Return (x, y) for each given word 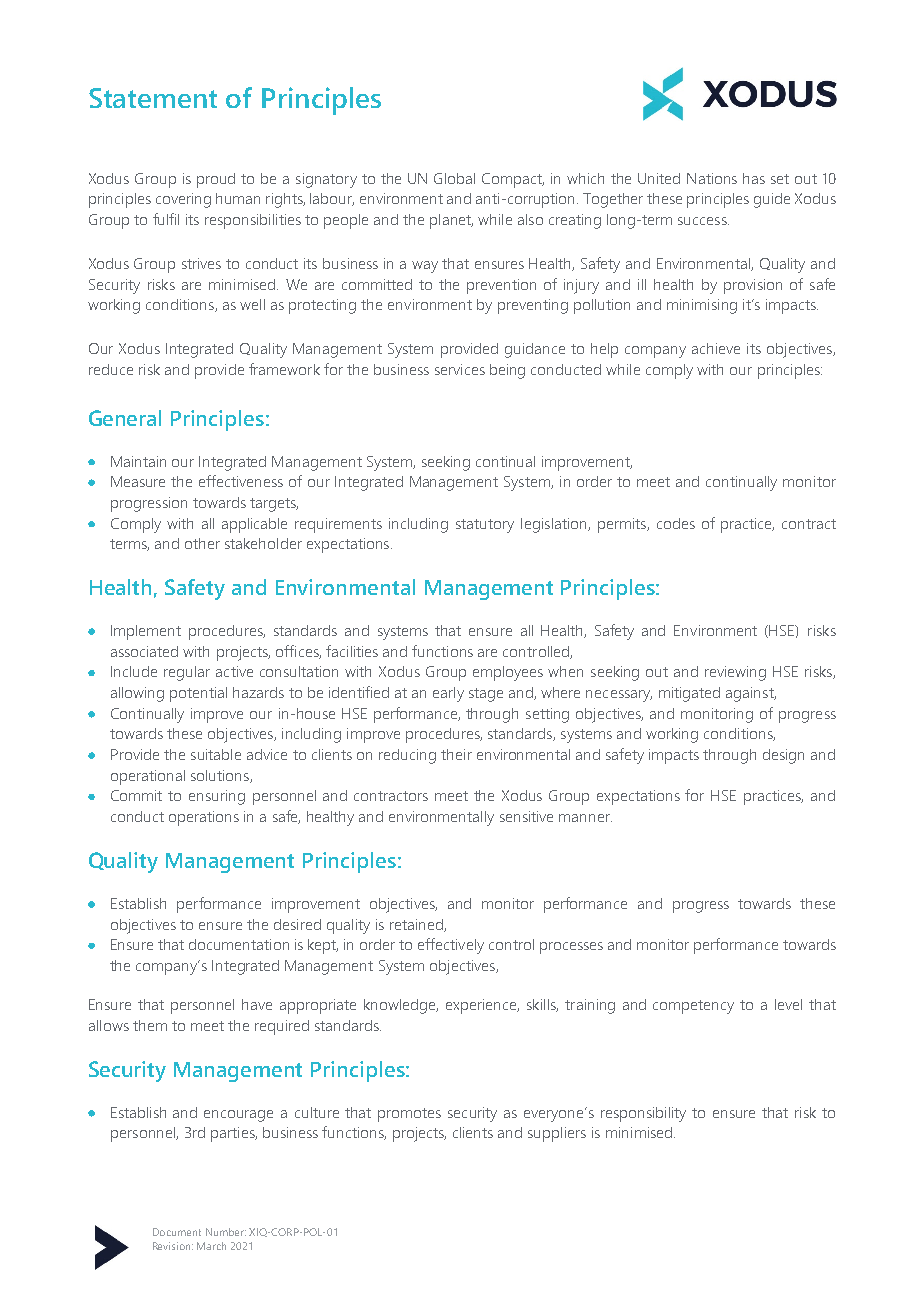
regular (187, 673)
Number (226, 1232)
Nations (712, 178)
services (460, 369)
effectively (451, 946)
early (448, 694)
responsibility (643, 1114)
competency (693, 1007)
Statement (153, 98)
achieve (716, 348)
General (125, 418)
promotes (409, 1115)
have (257, 1004)
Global (454, 178)
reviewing (735, 673)
